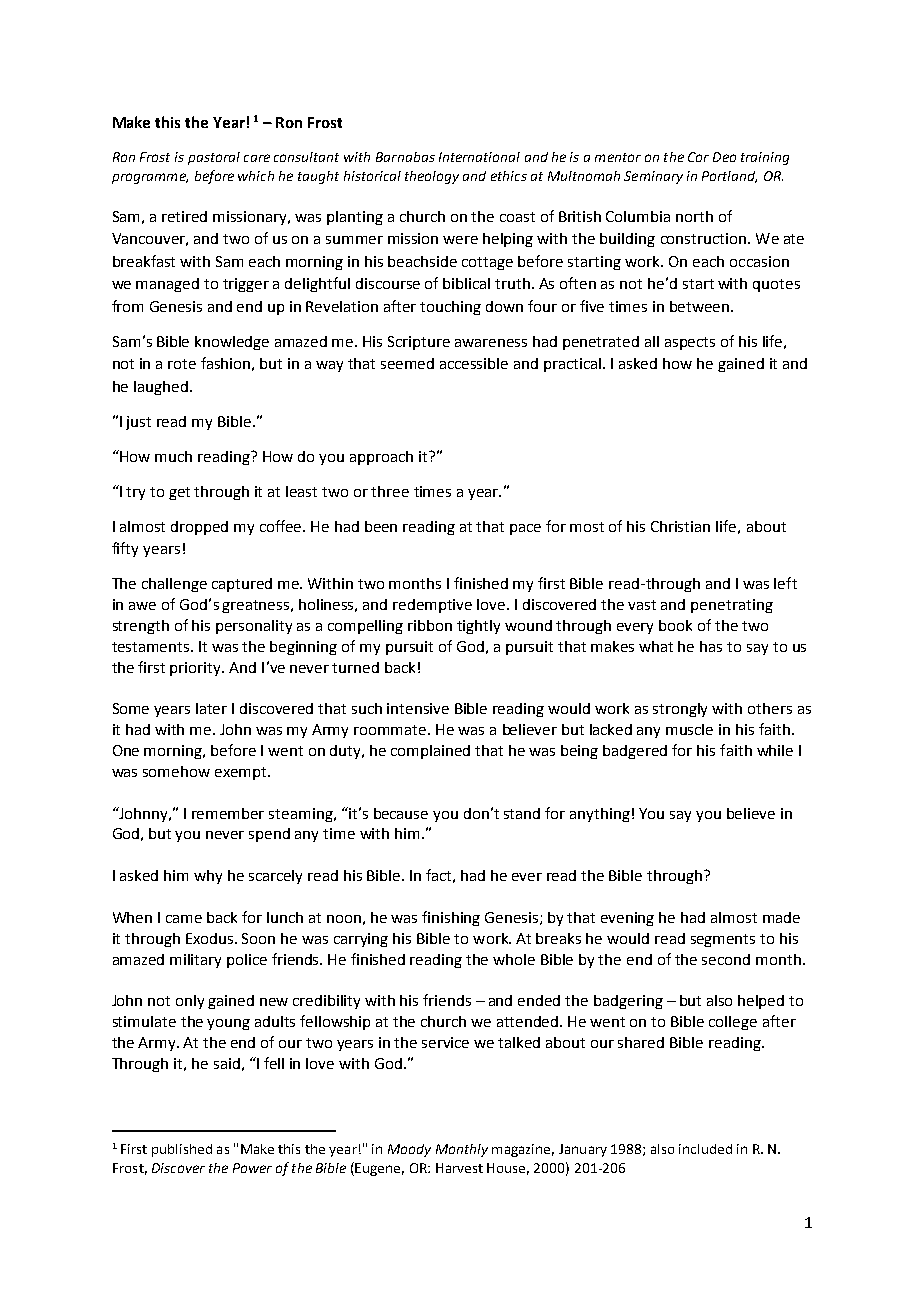  What do you see at coordinates (197, 669) in the screenshot?
I see `priority` at bounding box center [197, 669].
